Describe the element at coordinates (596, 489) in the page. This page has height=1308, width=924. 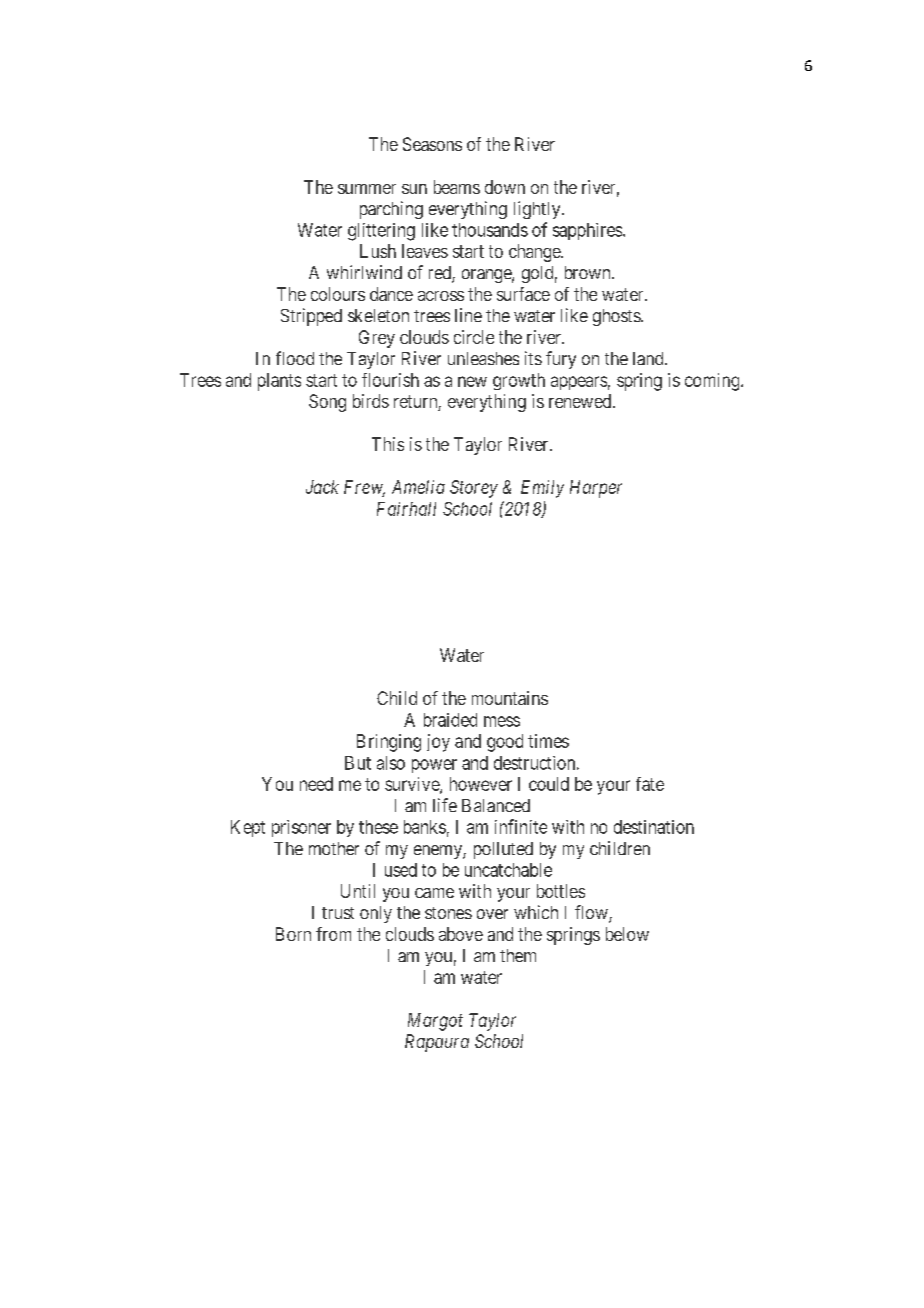
I see `Harper` at that location.
